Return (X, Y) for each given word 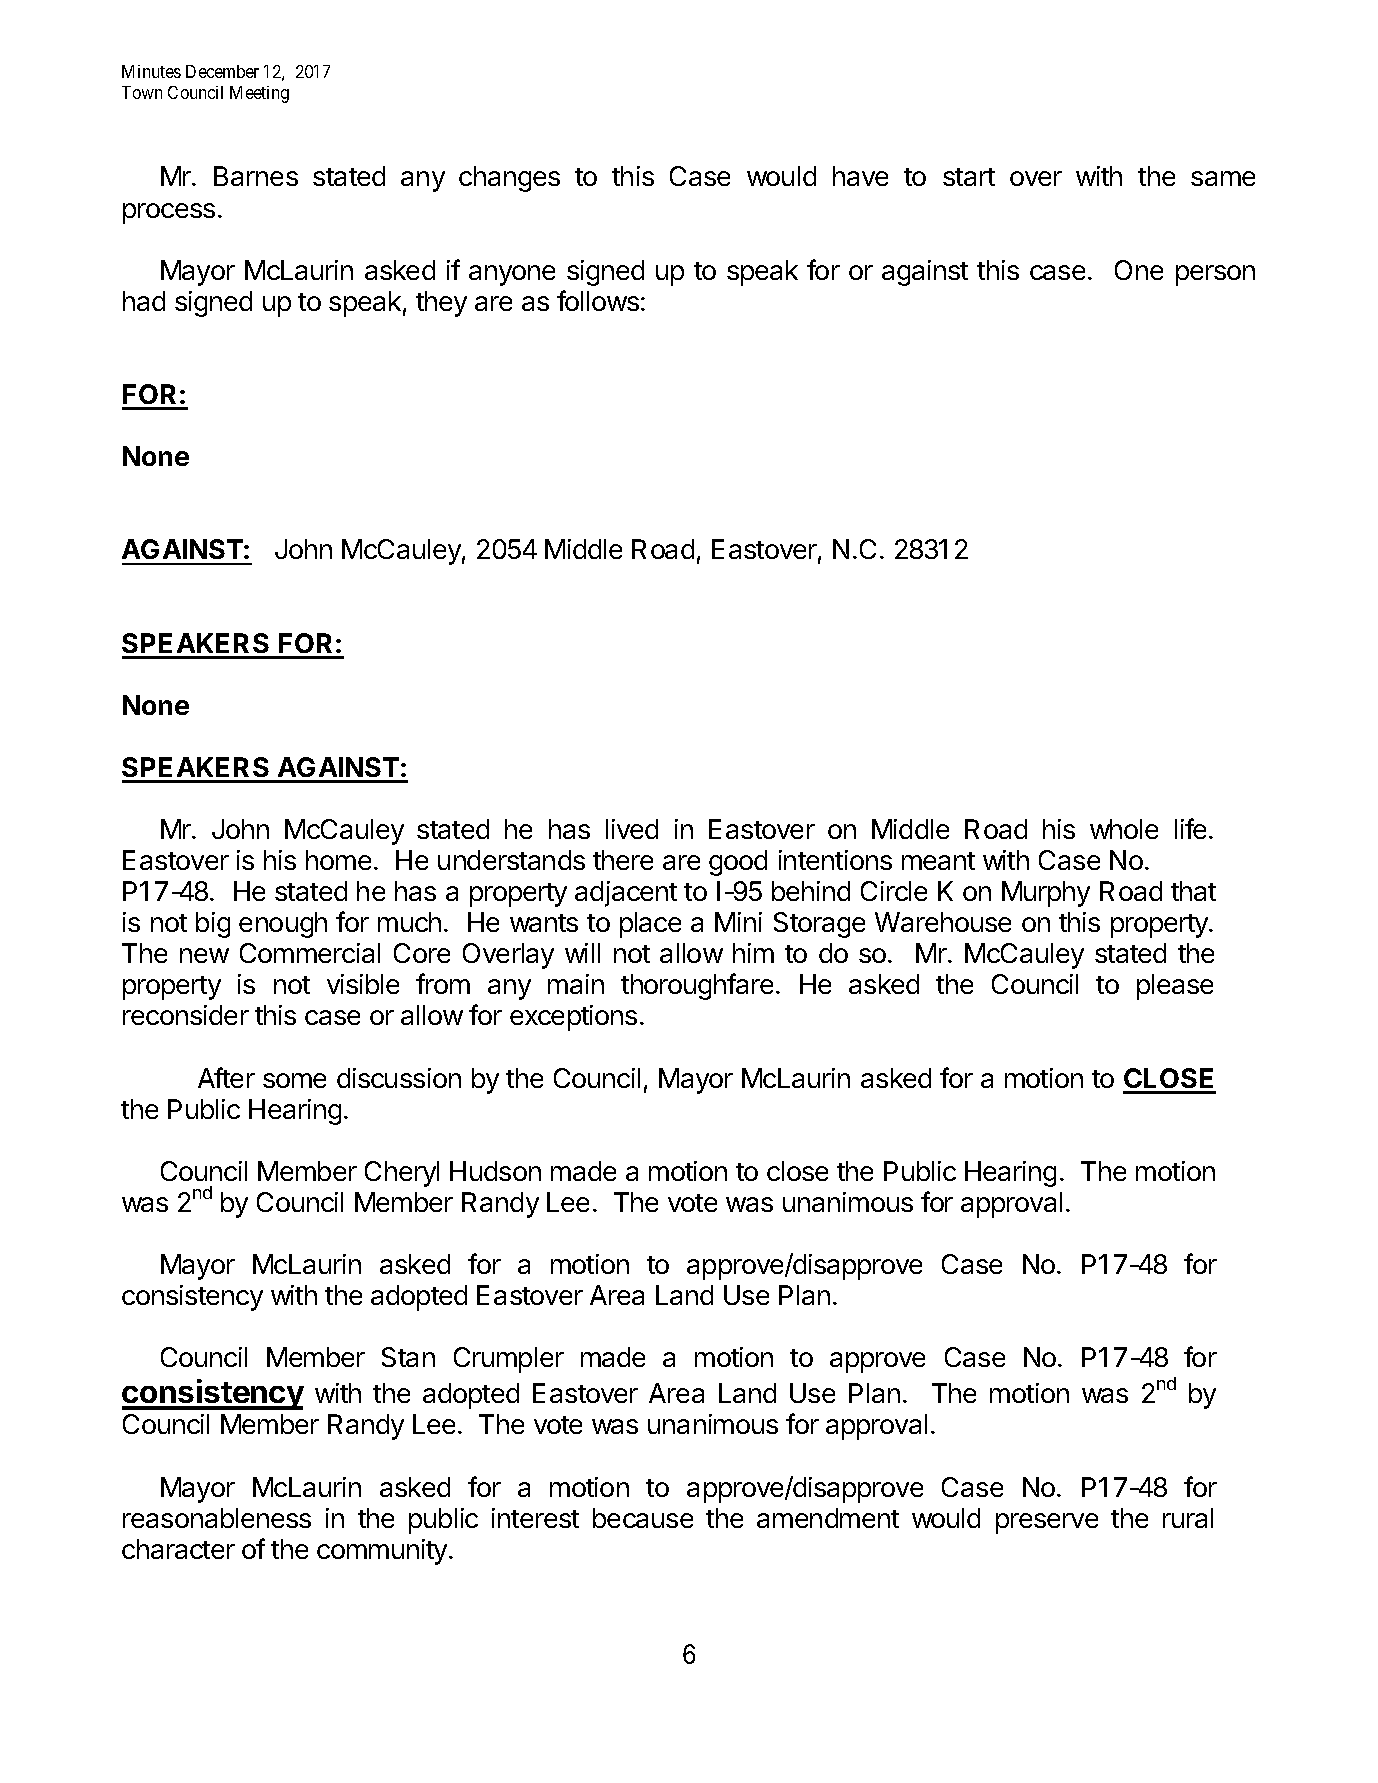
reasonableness (217, 1518)
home (338, 860)
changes (509, 179)
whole (1124, 829)
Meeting (259, 94)
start (969, 177)
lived (632, 829)
